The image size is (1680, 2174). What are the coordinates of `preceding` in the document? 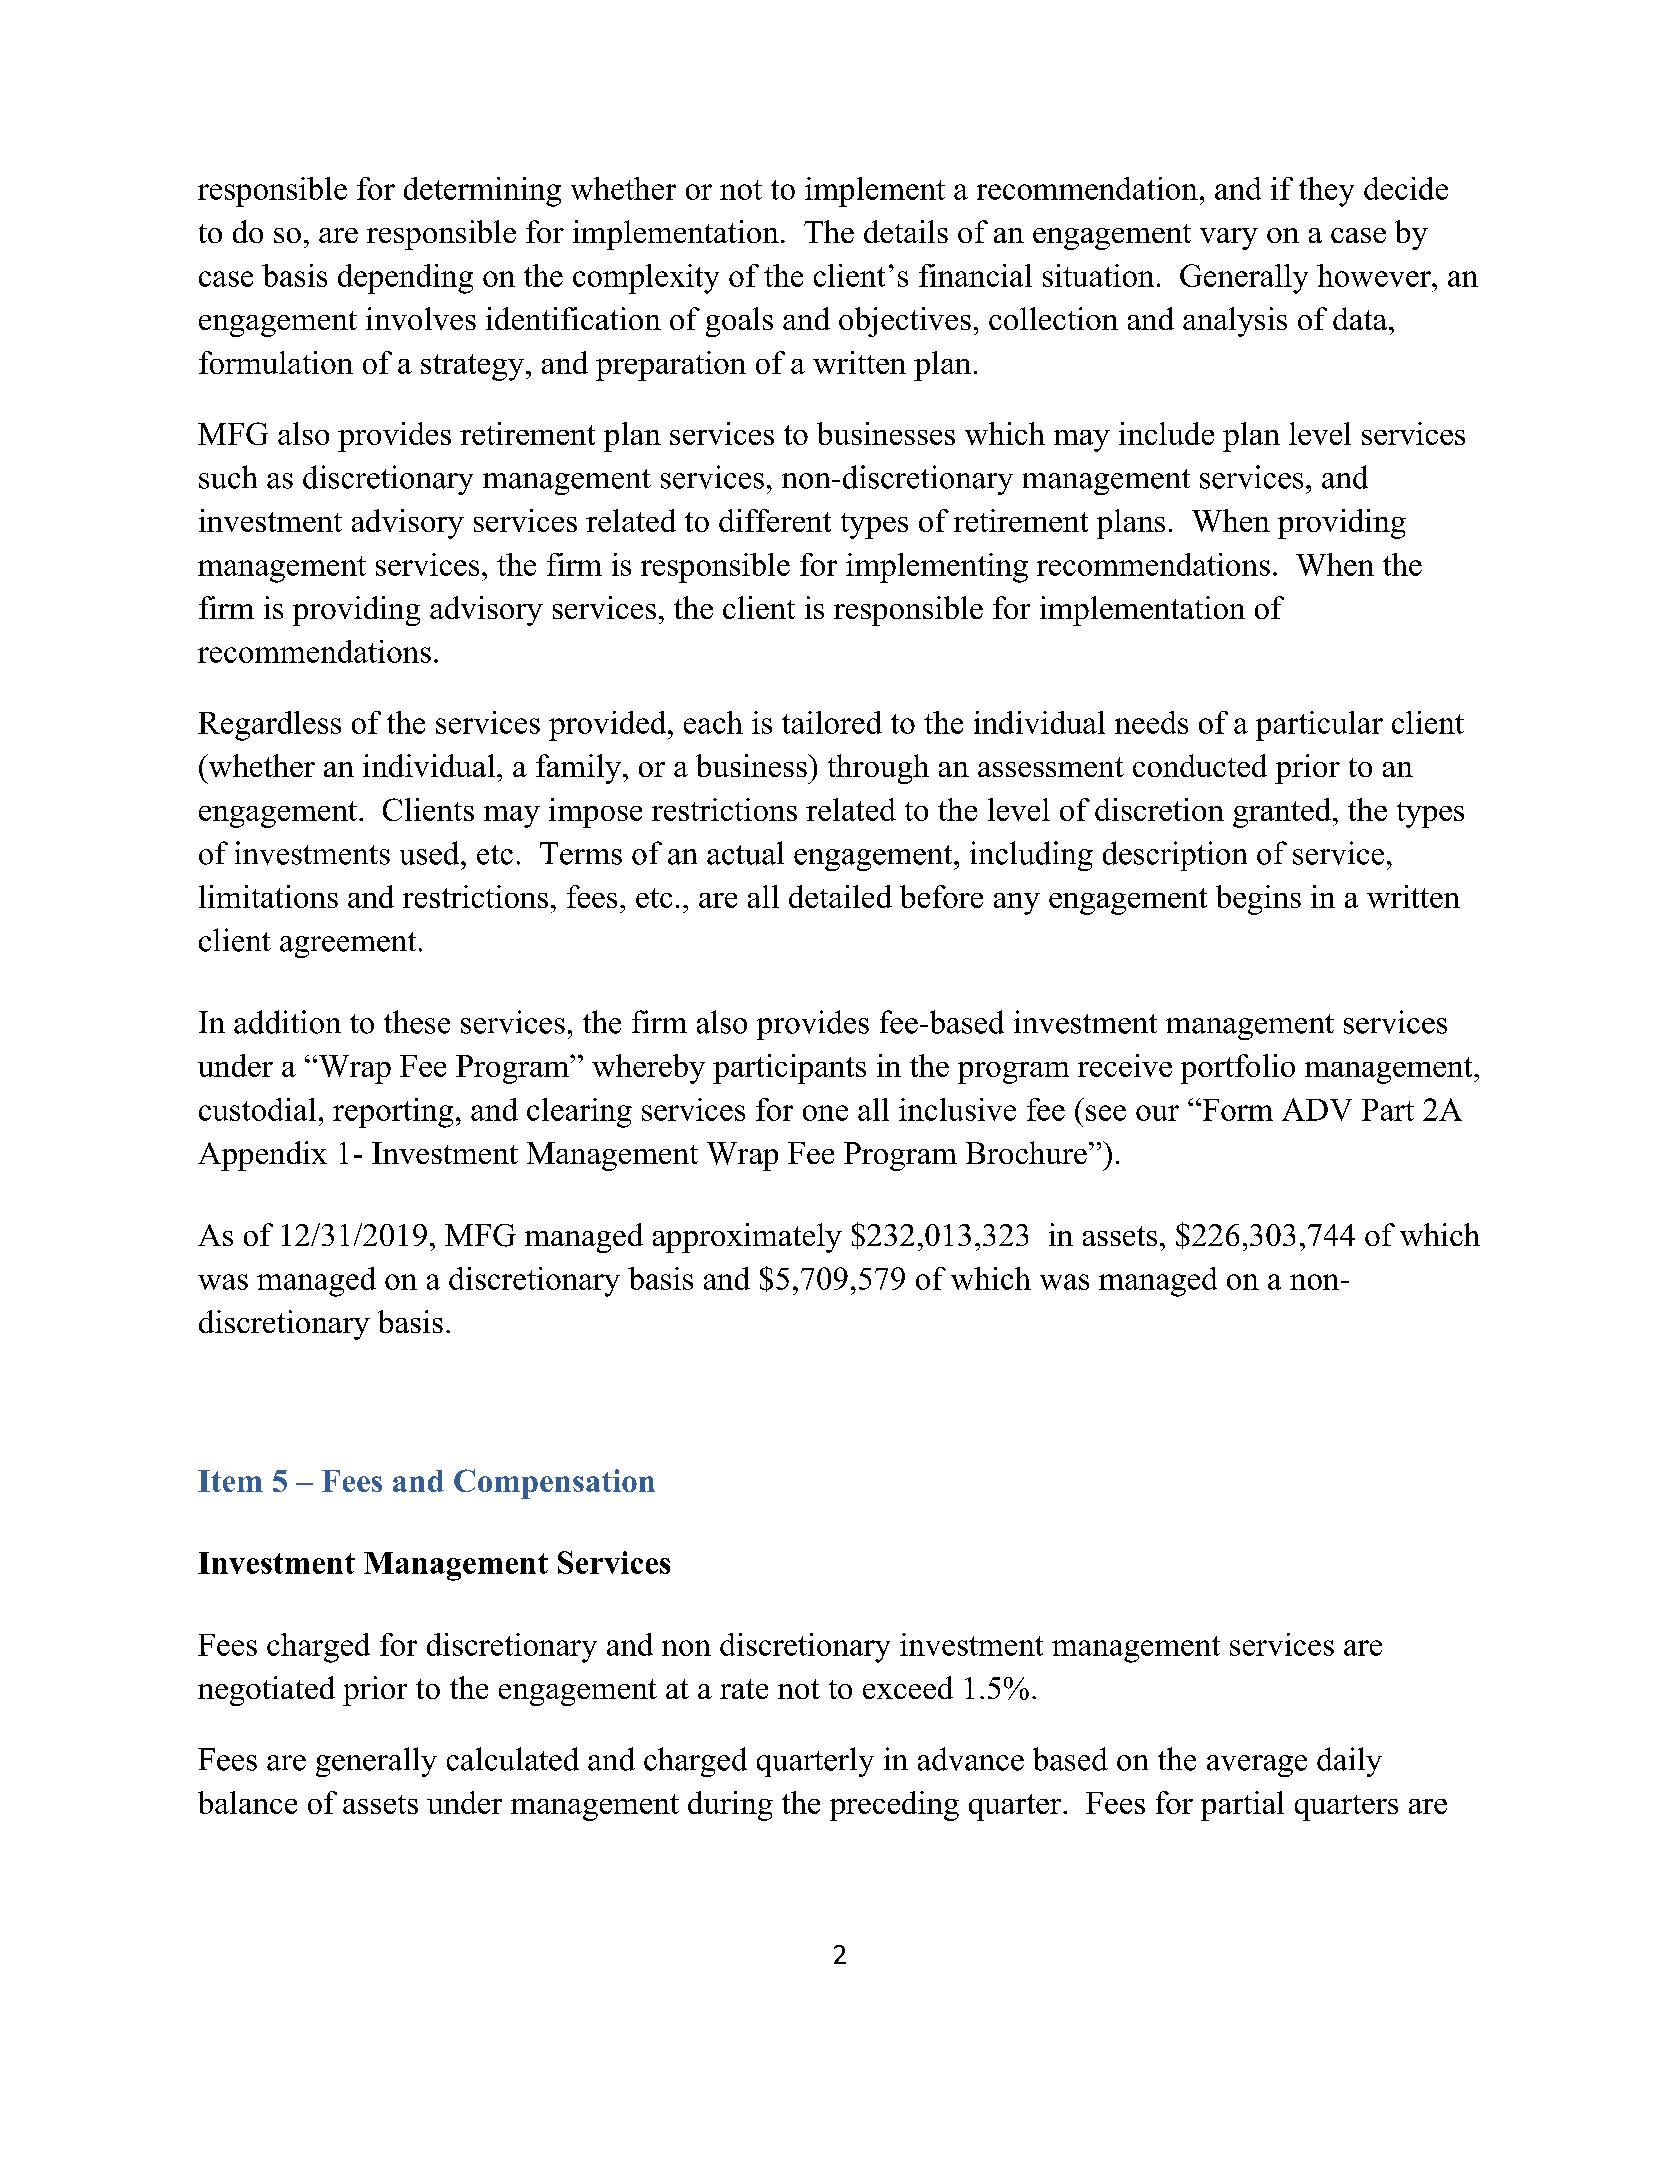 It's located at (894, 1806).
